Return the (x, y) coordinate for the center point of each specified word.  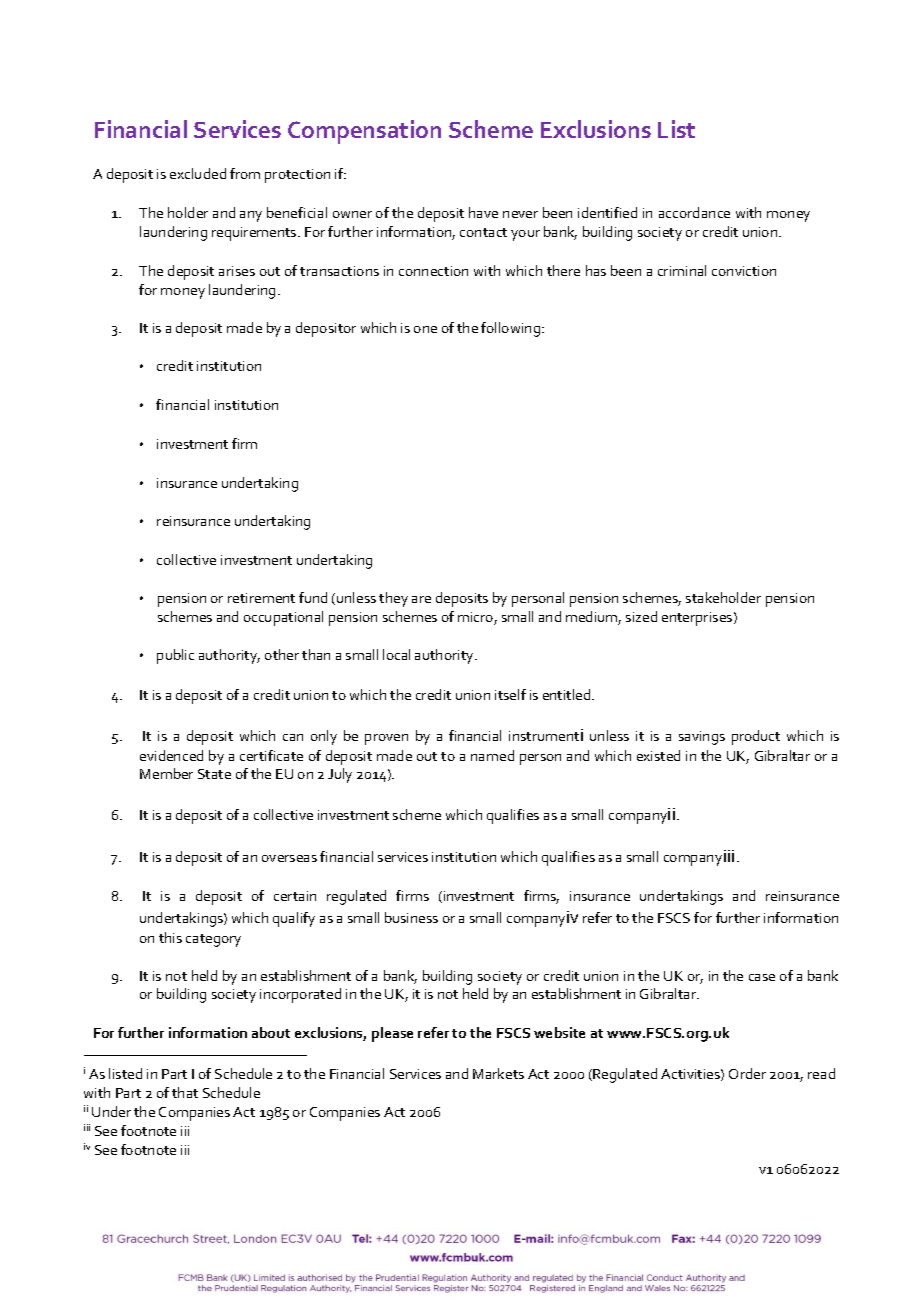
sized (641, 616)
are (421, 599)
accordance (694, 212)
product (756, 737)
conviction (744, 271)
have (483, 212)
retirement (261, 598)
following (512, 329)
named (492, 755)
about (271, 1032)
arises (237, 271)
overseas (289, 858)
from (245, 173)
